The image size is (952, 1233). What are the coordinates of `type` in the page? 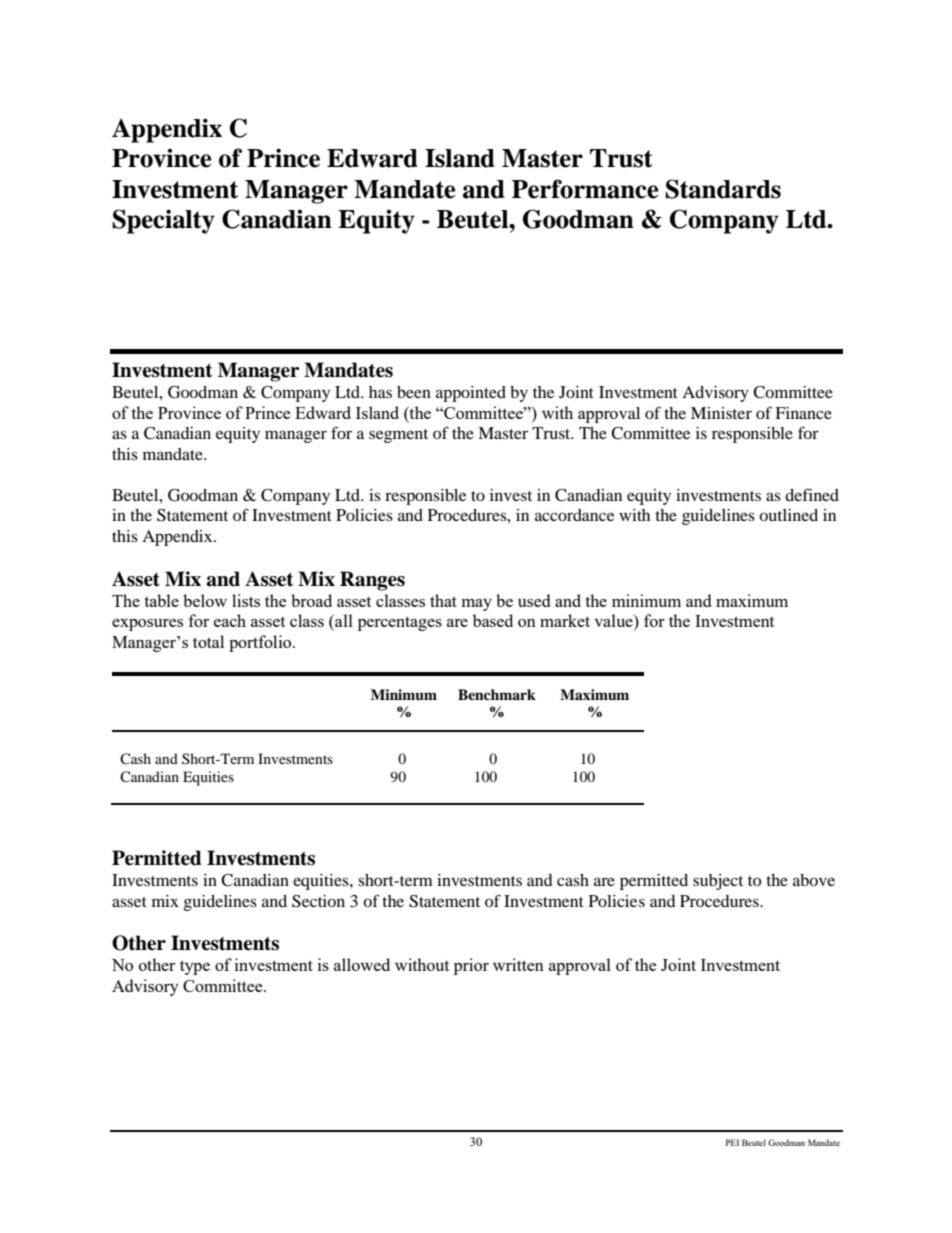 It's located at (195, 967).
